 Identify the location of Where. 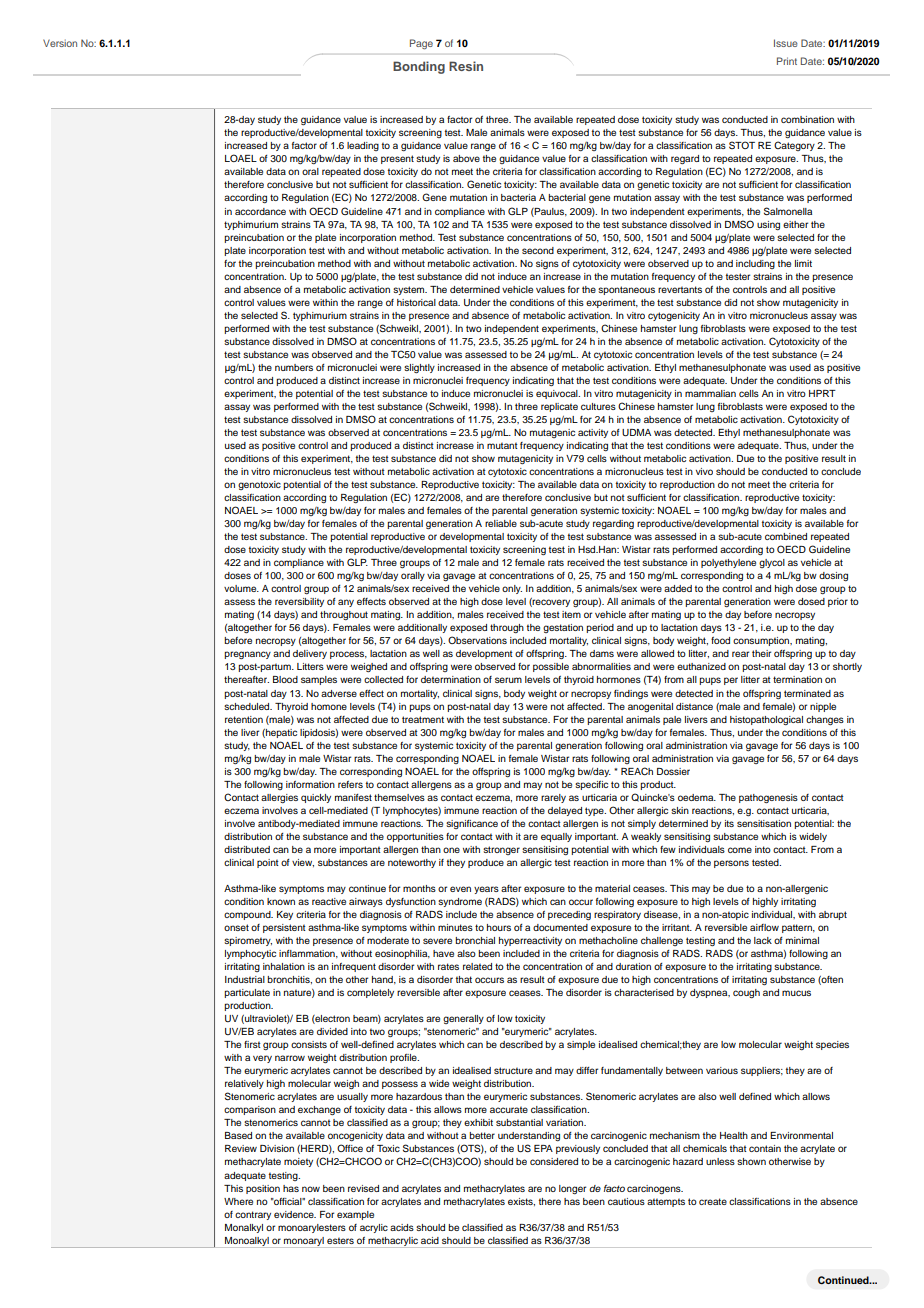
(238, 1201).
